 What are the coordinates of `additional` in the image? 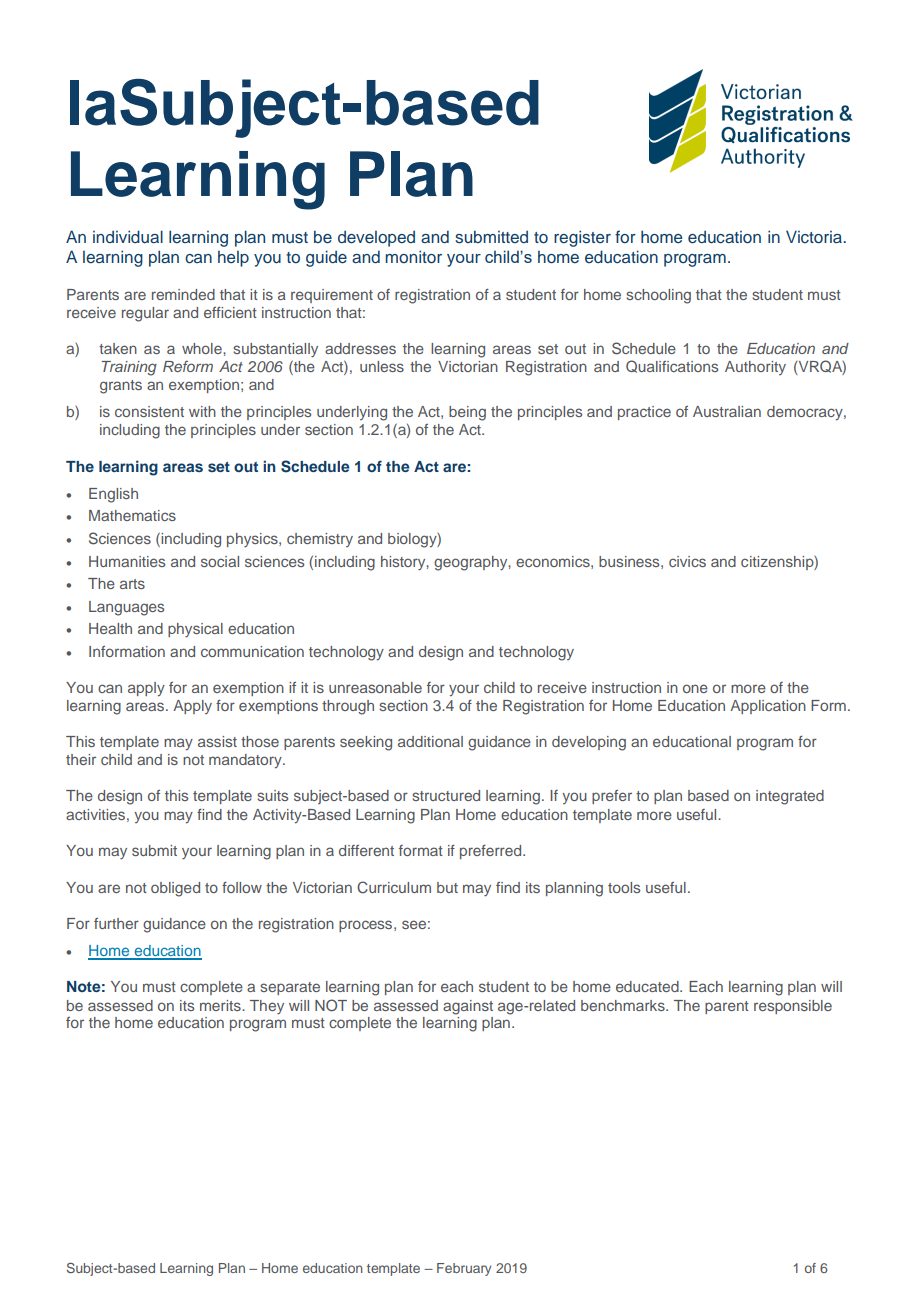 It's located at (430, 741).
